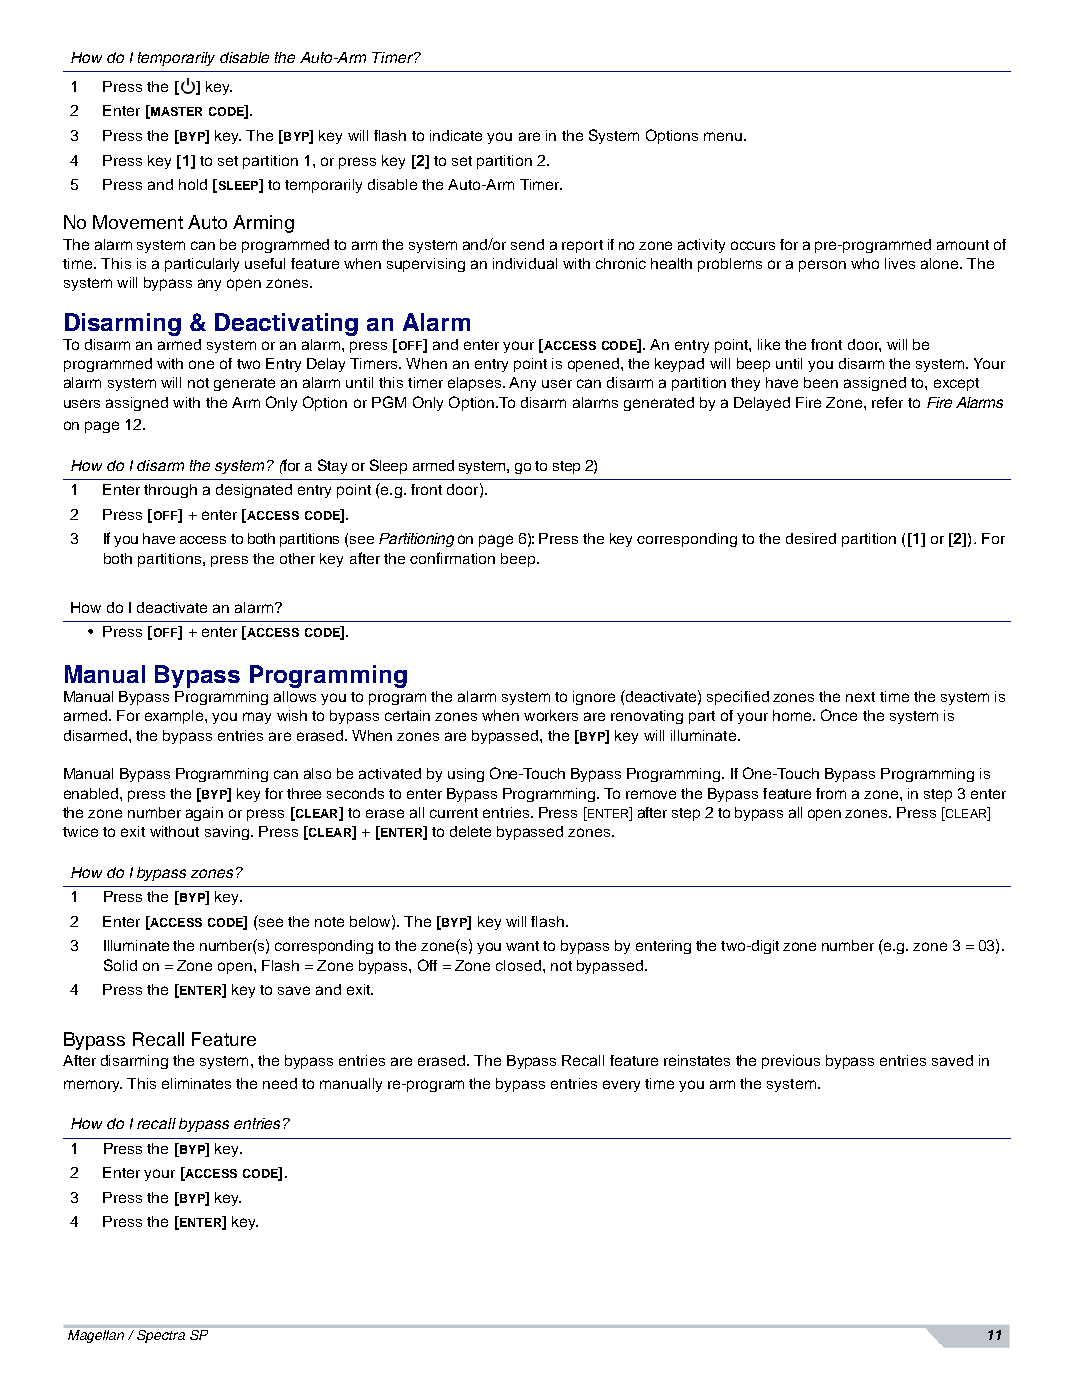 This screenshot has height=1389, width=1073. Describe the element at coordinates (452, 558) in the screenshot. I see `confirmation` at that location.
